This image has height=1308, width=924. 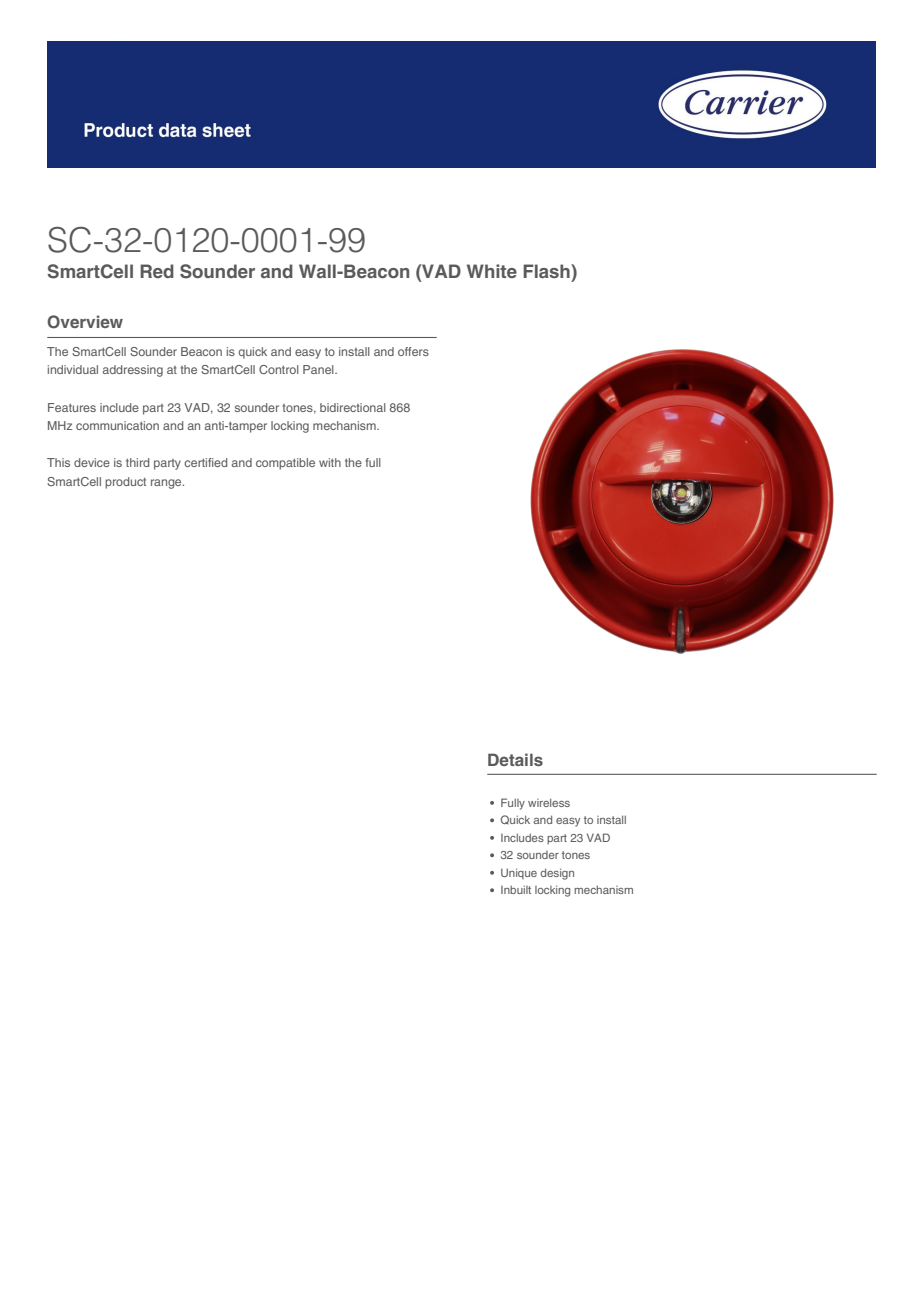 What do you see at coordinates (319, 369) in the image?
I see `Panel` at bounding box center [319, 369].
